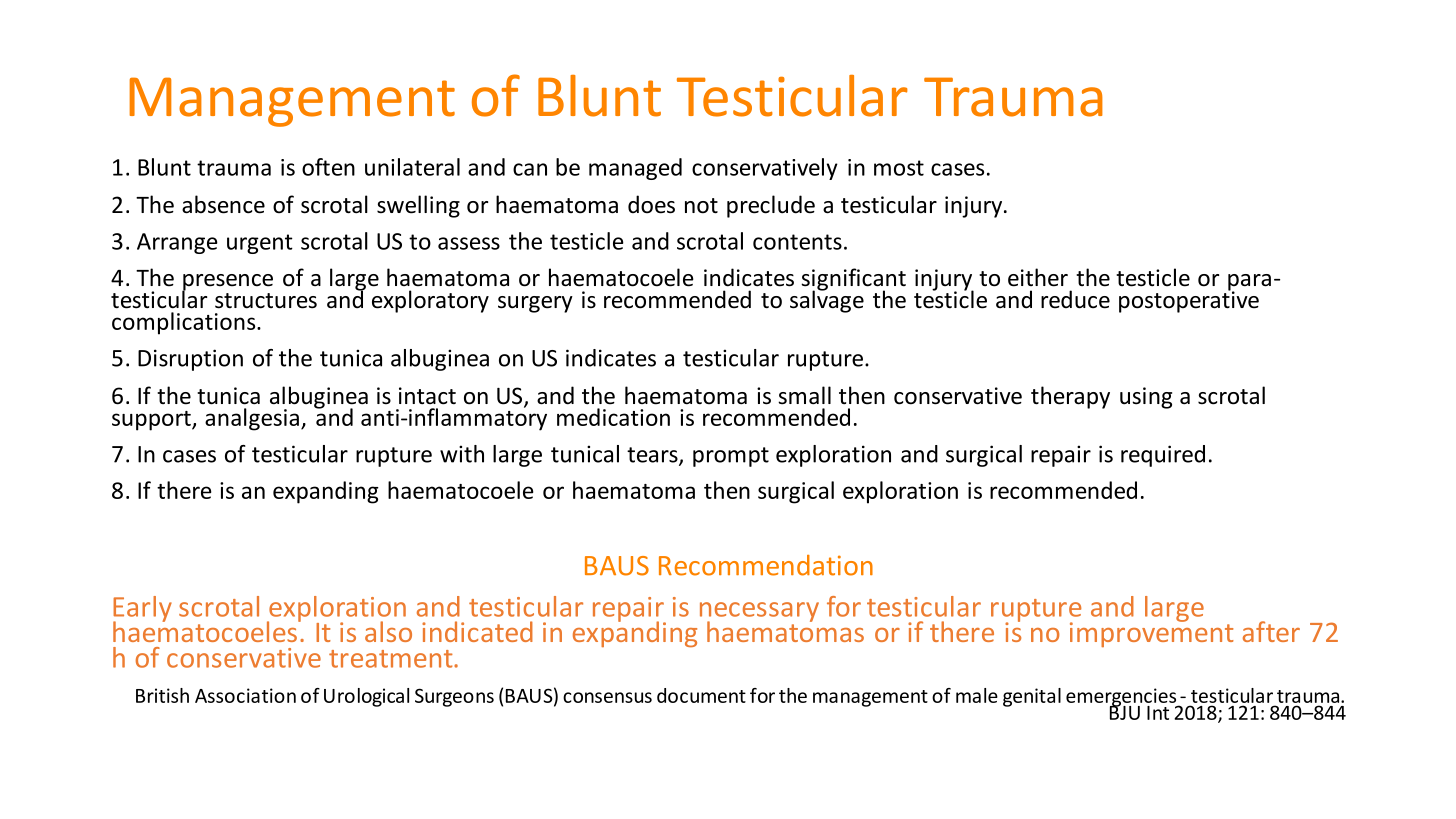 This page has height=819, width=1456. What do you see at coordinates (245, 695) in the page?
I see `Association` at bounding box center [245, 695].
